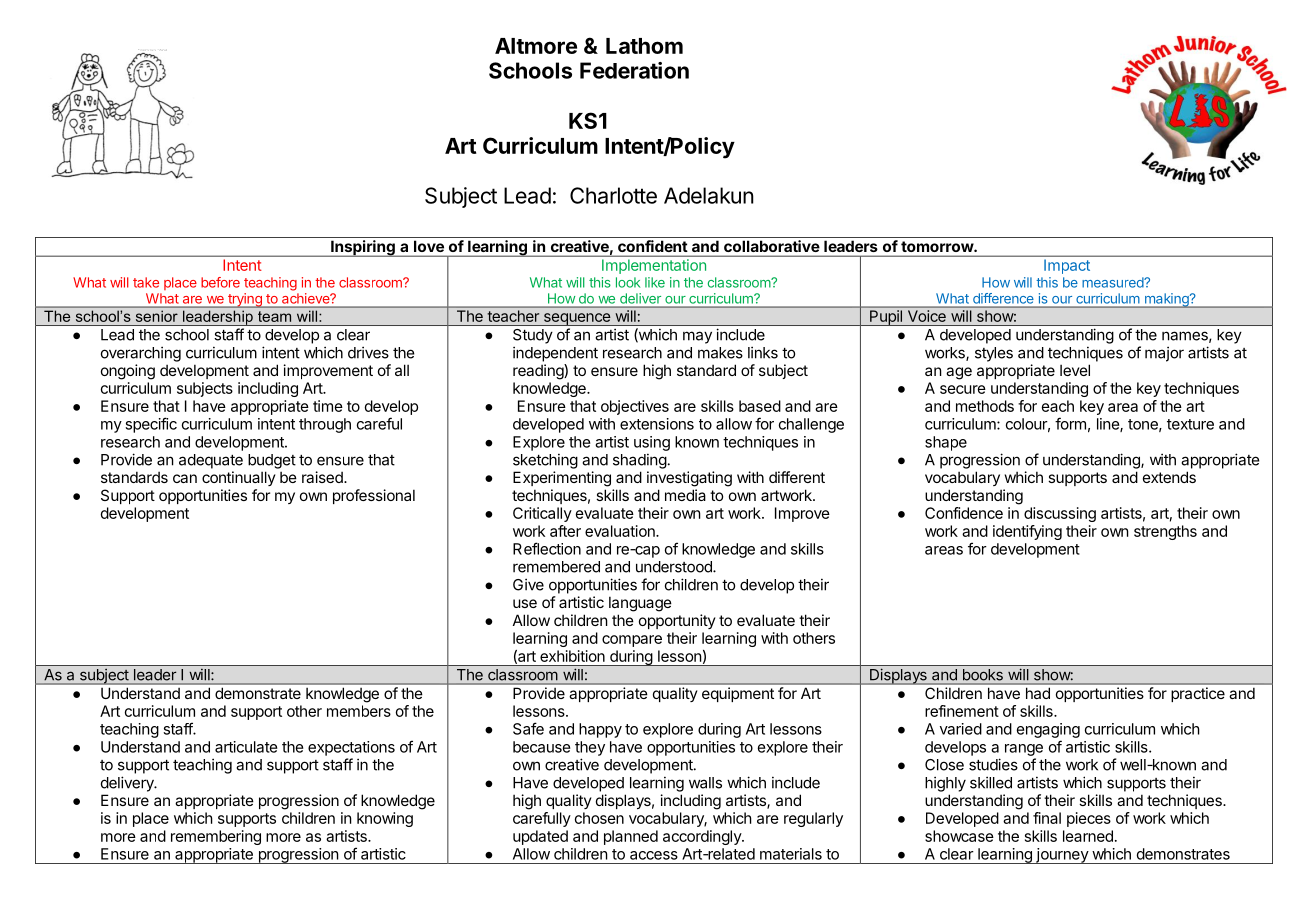 This image has height=924, width=1308. What do you see at coordinates (216, 837) in the image?
I see `remembering` at bounding box center [216, 837].
